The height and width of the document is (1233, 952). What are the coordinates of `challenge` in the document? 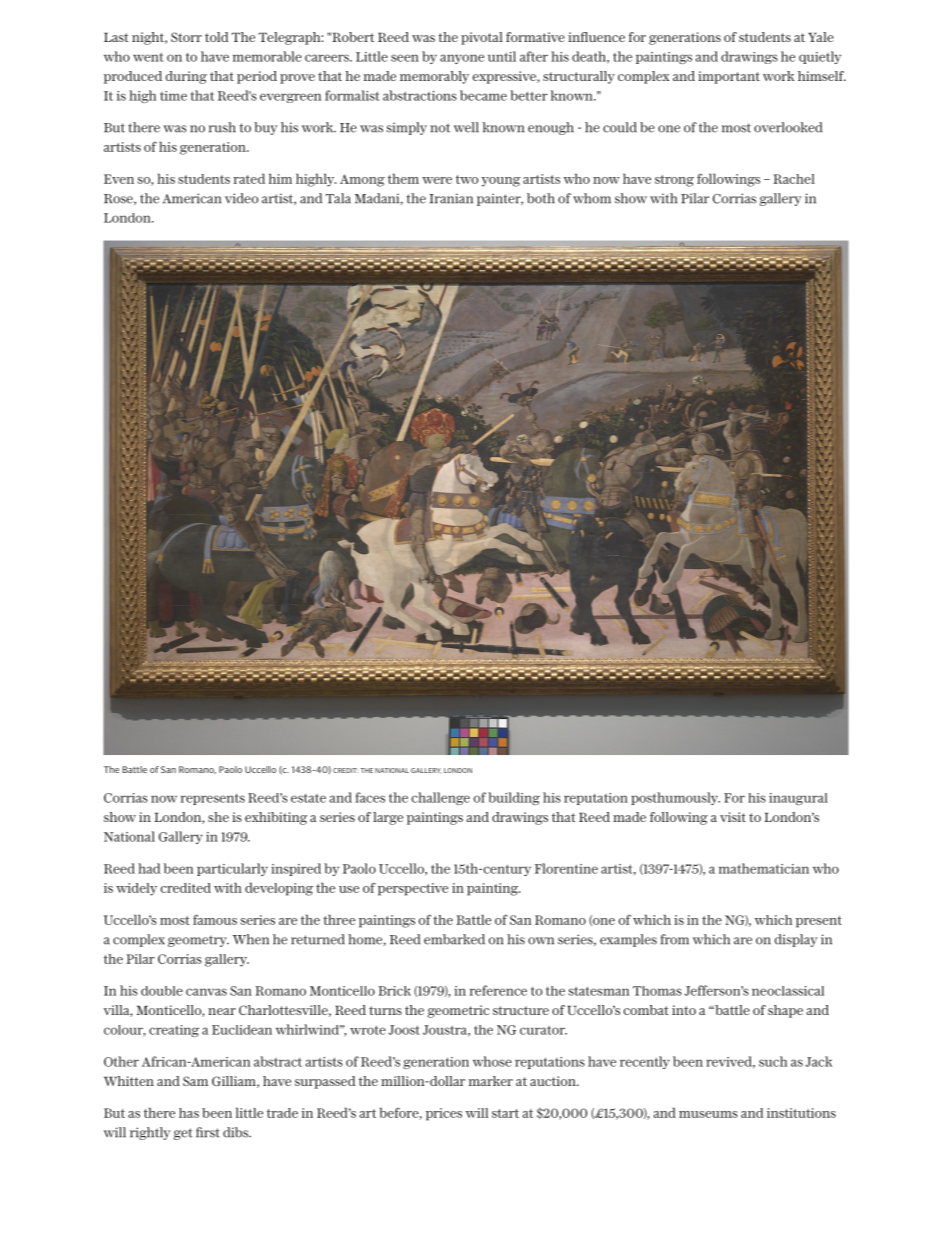 It's located at (440, 798).
